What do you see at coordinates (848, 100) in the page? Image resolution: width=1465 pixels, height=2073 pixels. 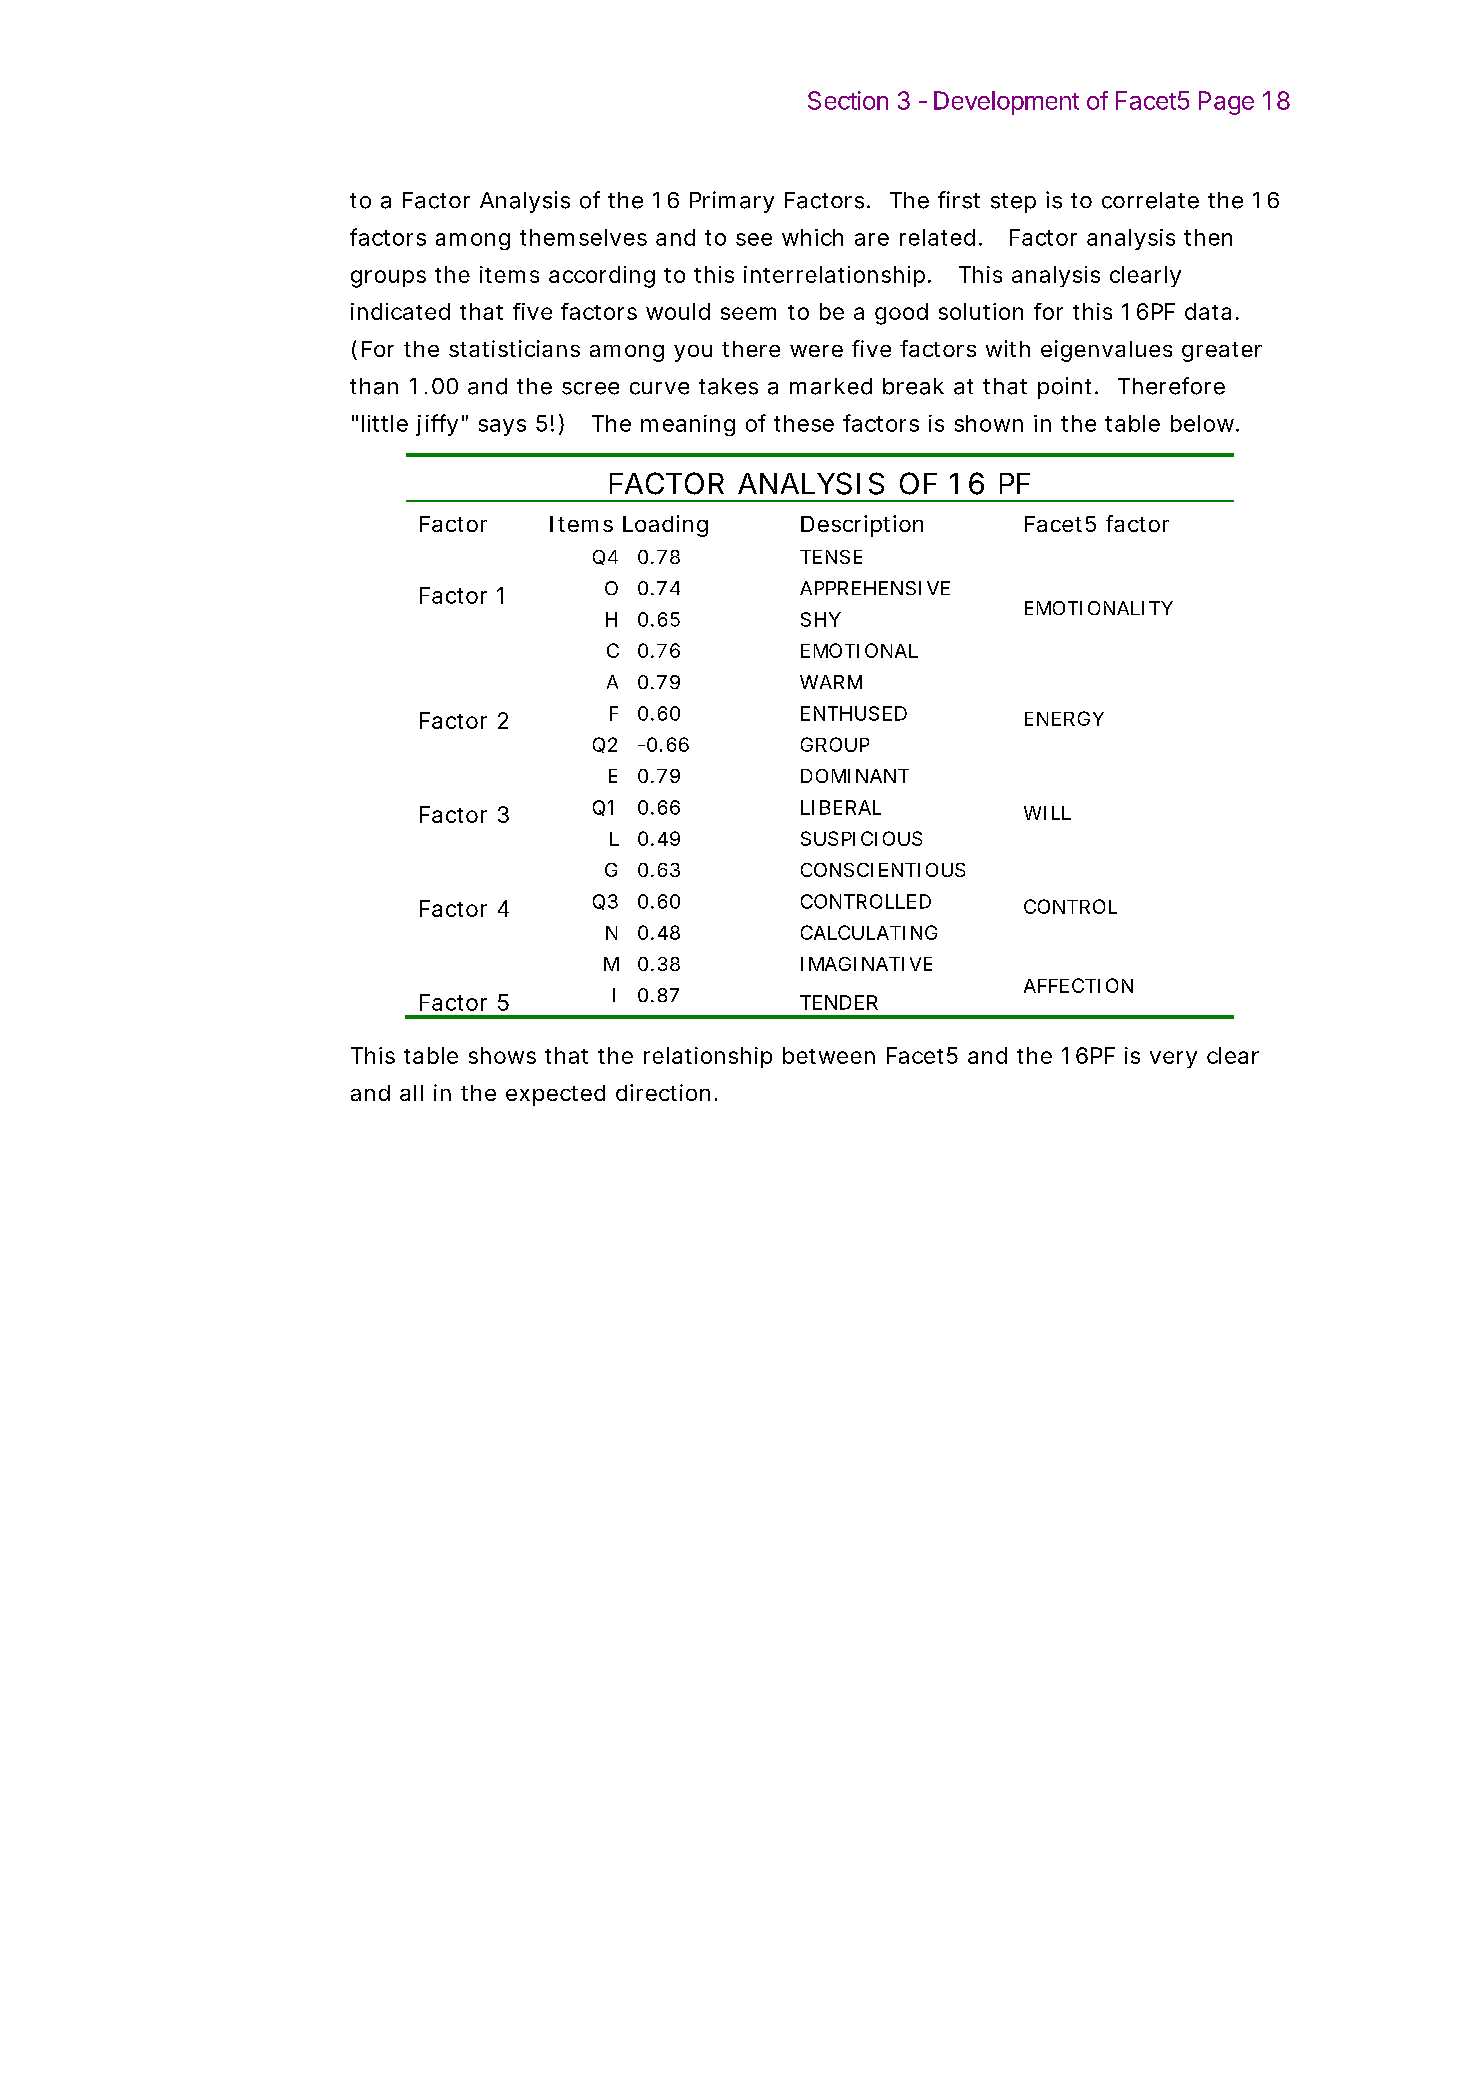 I see `Section` at bounding box center [848, 100].
